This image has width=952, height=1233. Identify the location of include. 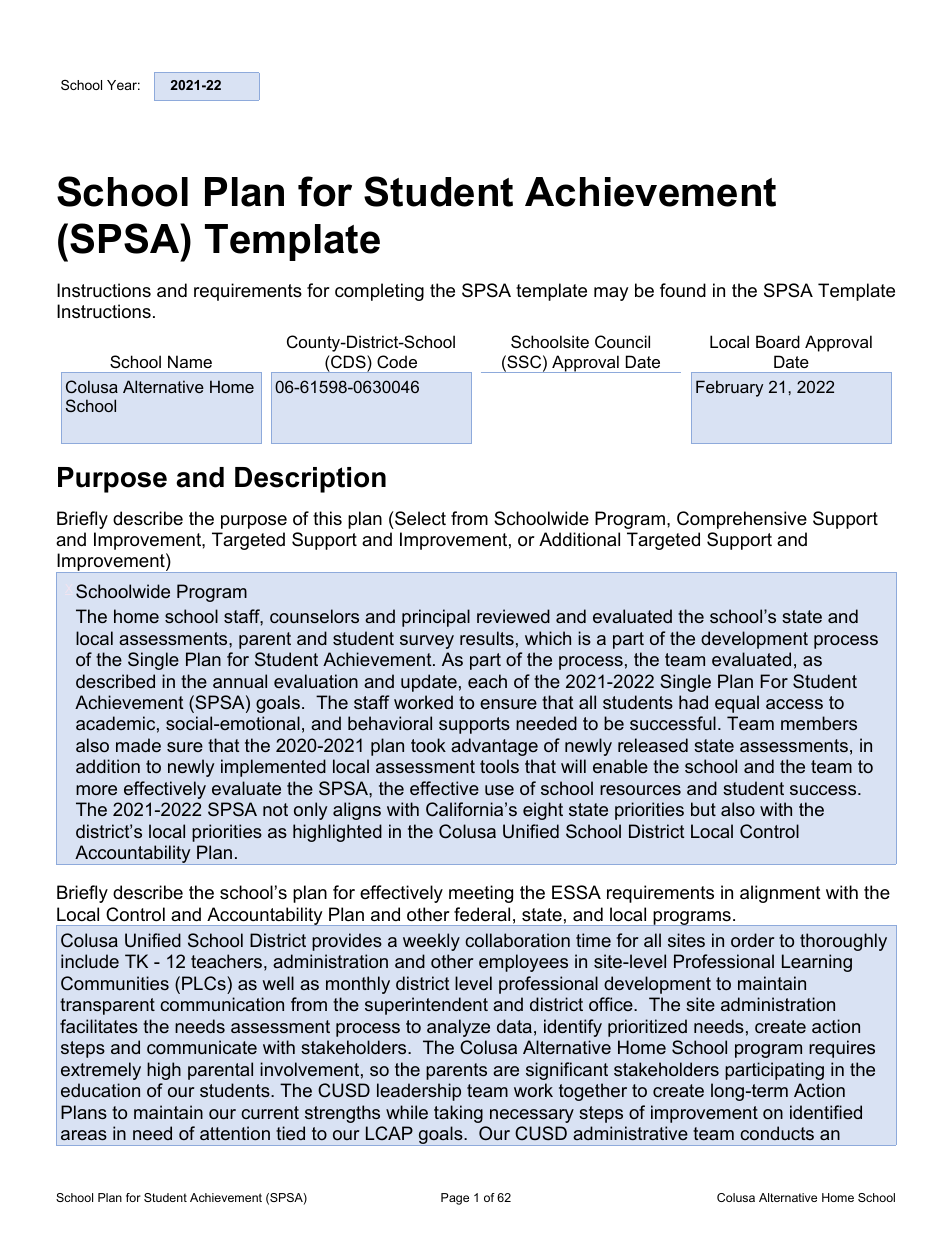
(90, 961).
